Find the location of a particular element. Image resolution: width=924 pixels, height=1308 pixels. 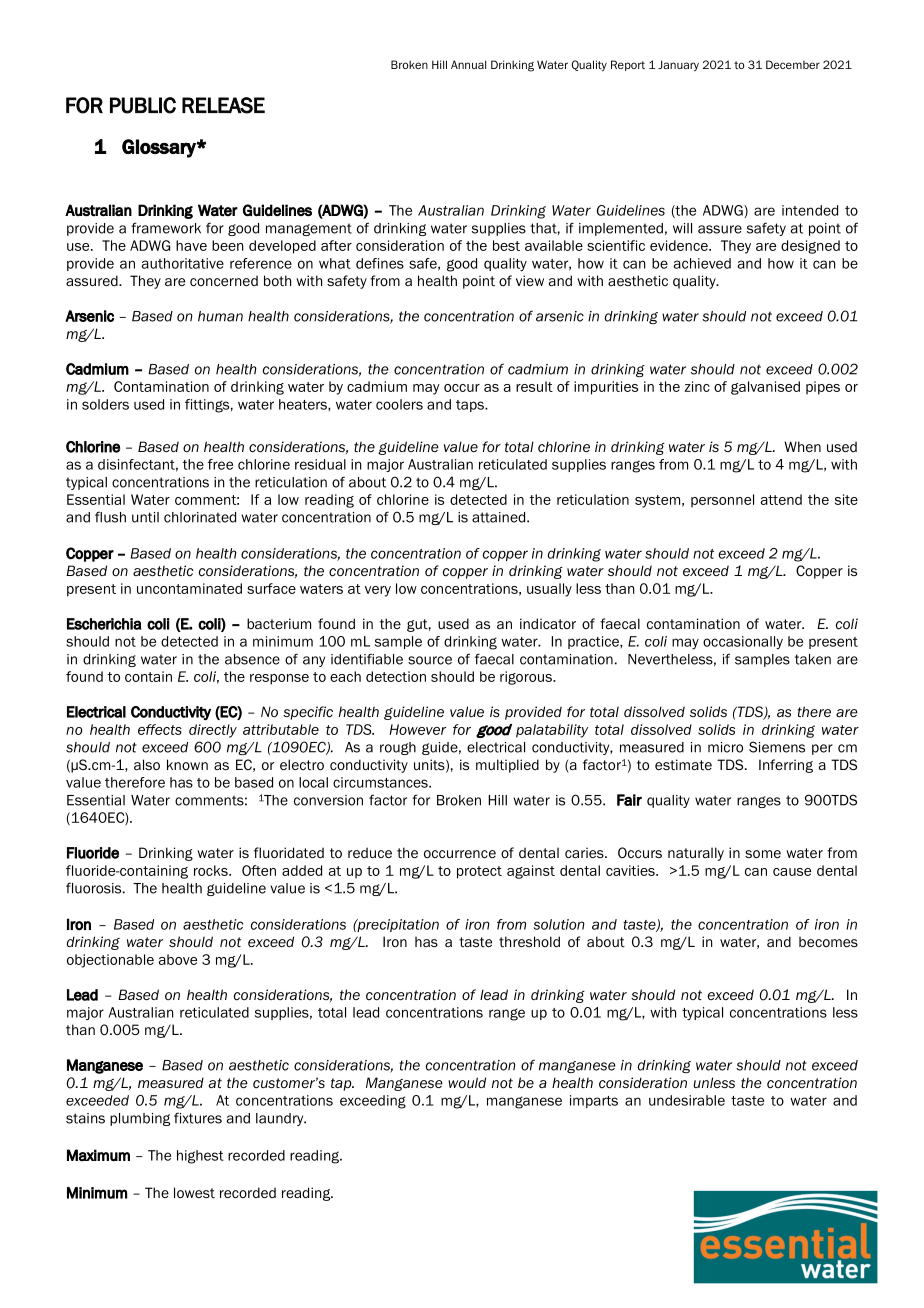

achieved is located at coordinates (702, 263).
